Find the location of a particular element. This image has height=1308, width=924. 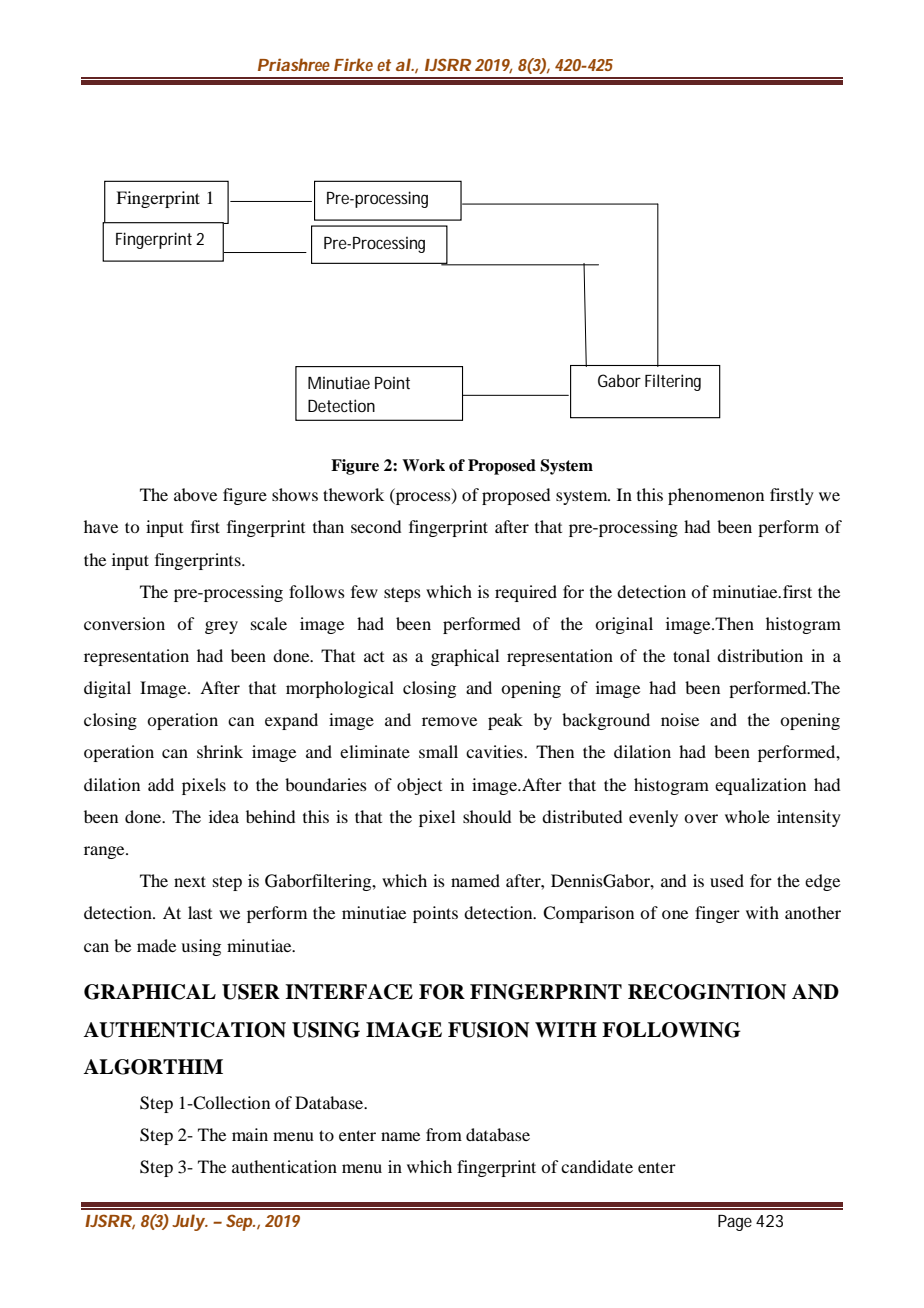

above is located at coordinates (195, 494).
